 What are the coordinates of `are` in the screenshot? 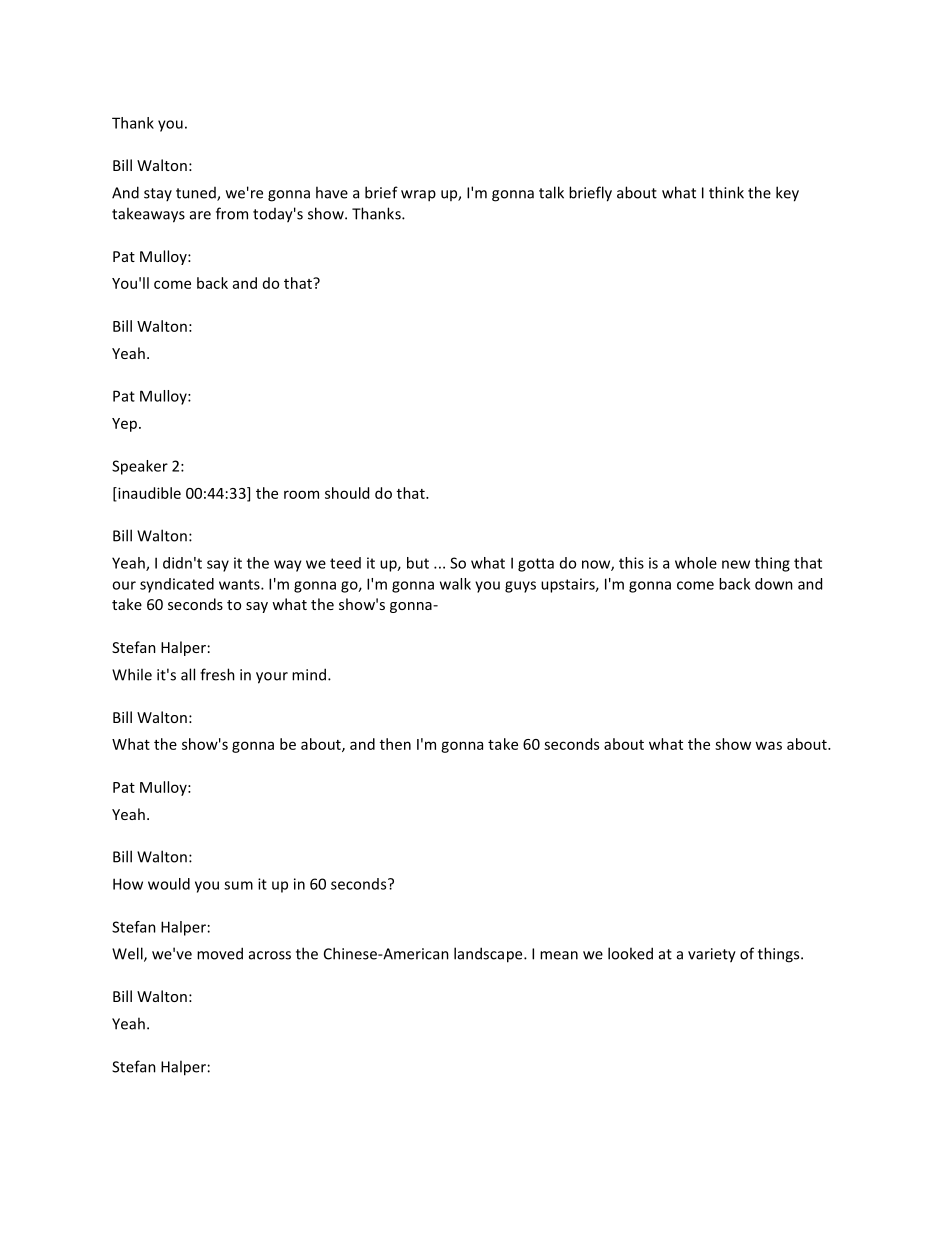 It's located at (200, 215).
